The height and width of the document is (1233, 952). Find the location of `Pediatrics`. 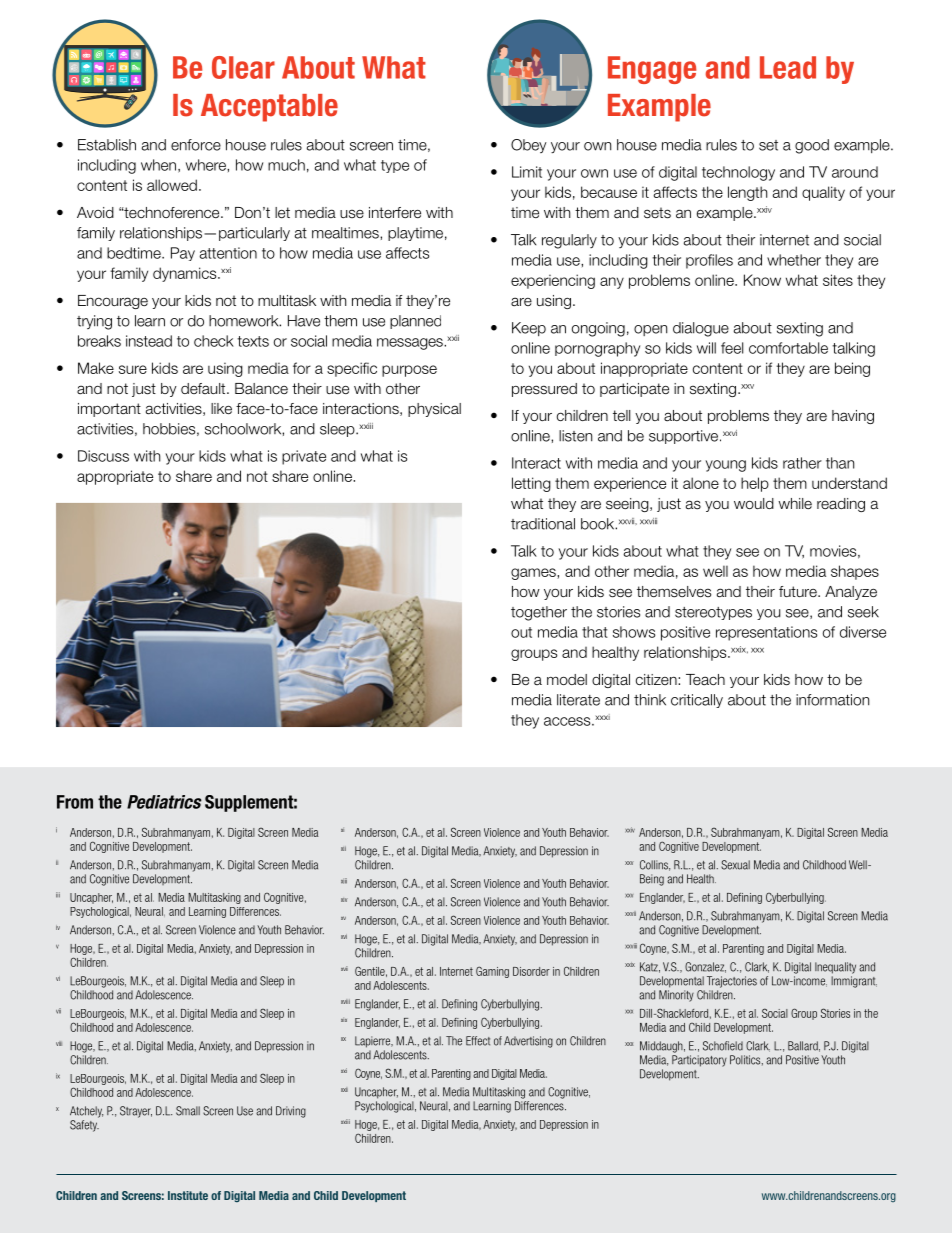

Pediatrics is located at coordinates (164, 802).
